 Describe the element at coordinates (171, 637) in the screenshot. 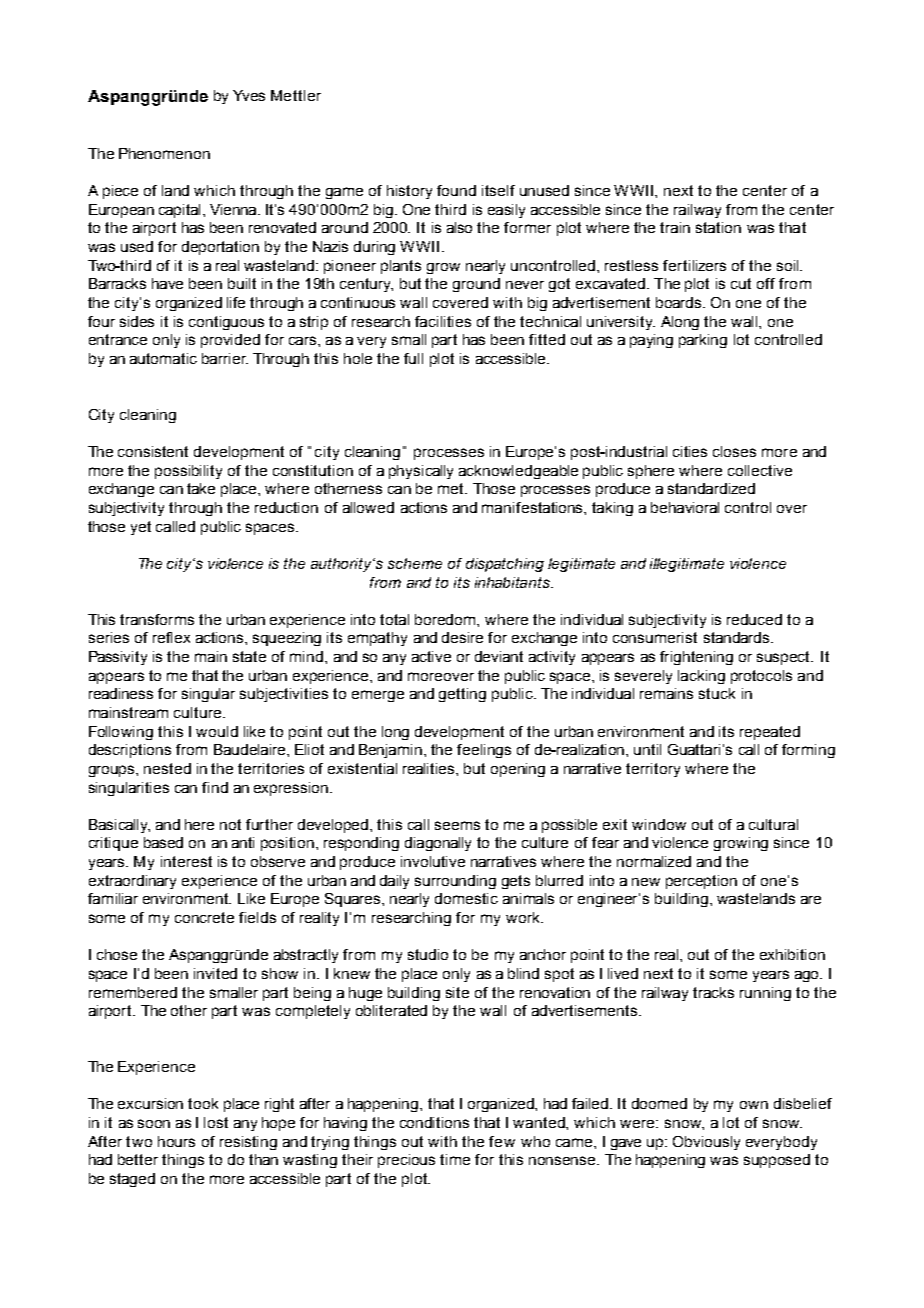

I see `reflex` at that location.
